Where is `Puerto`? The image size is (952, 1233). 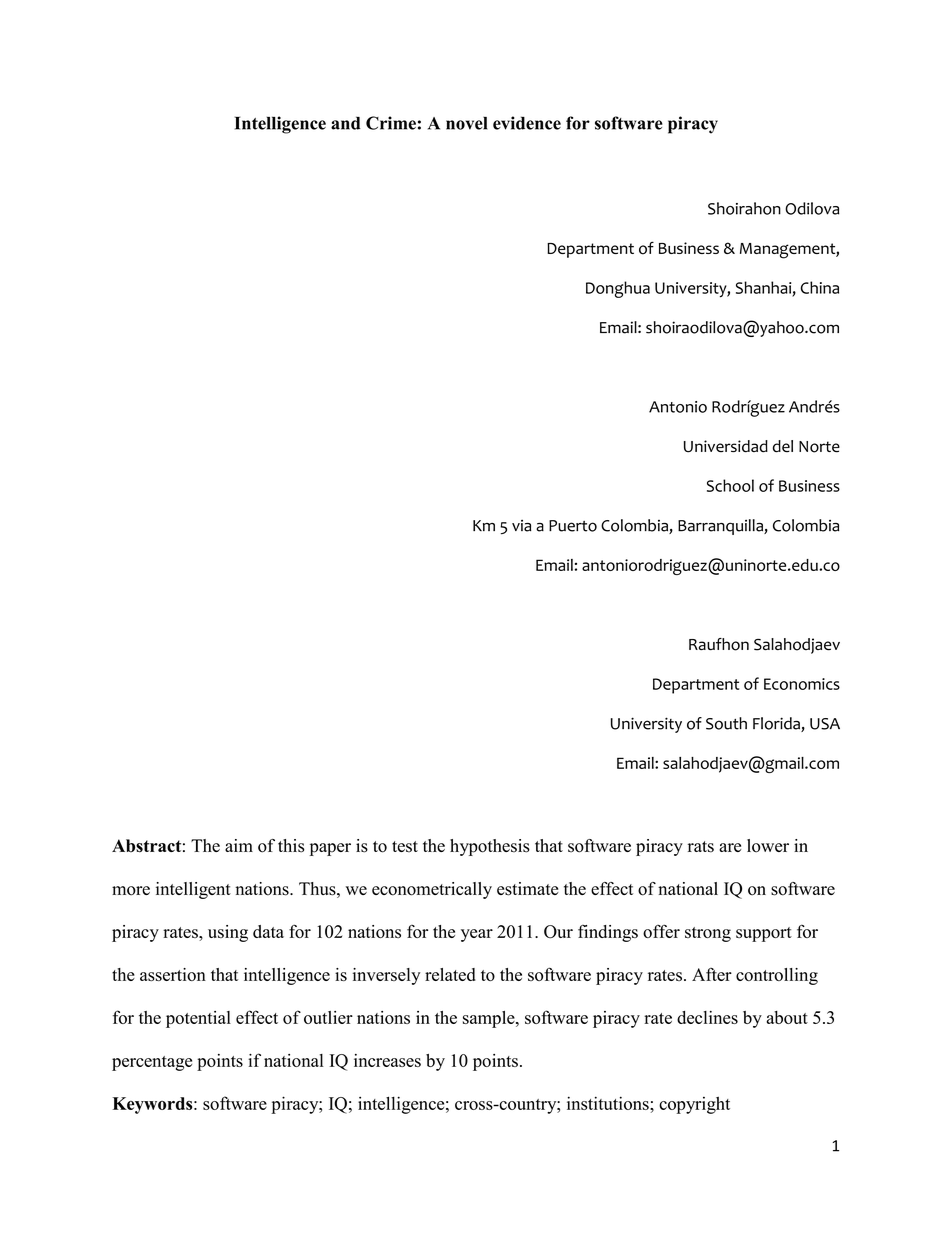 Puerto is located at coordinates (573, 526).
